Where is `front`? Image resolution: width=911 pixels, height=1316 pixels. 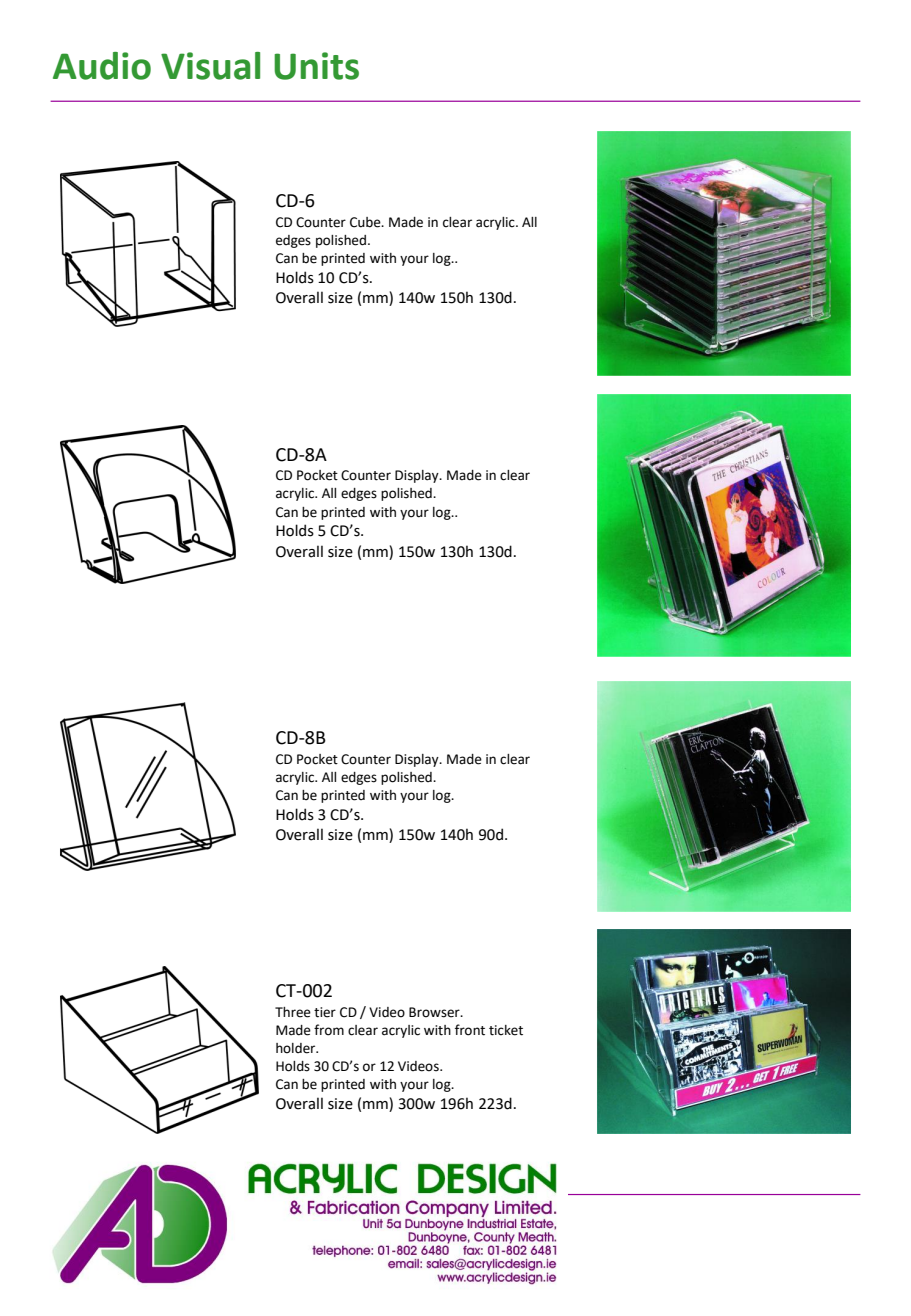
front is located at coordinates (470, 1030).
